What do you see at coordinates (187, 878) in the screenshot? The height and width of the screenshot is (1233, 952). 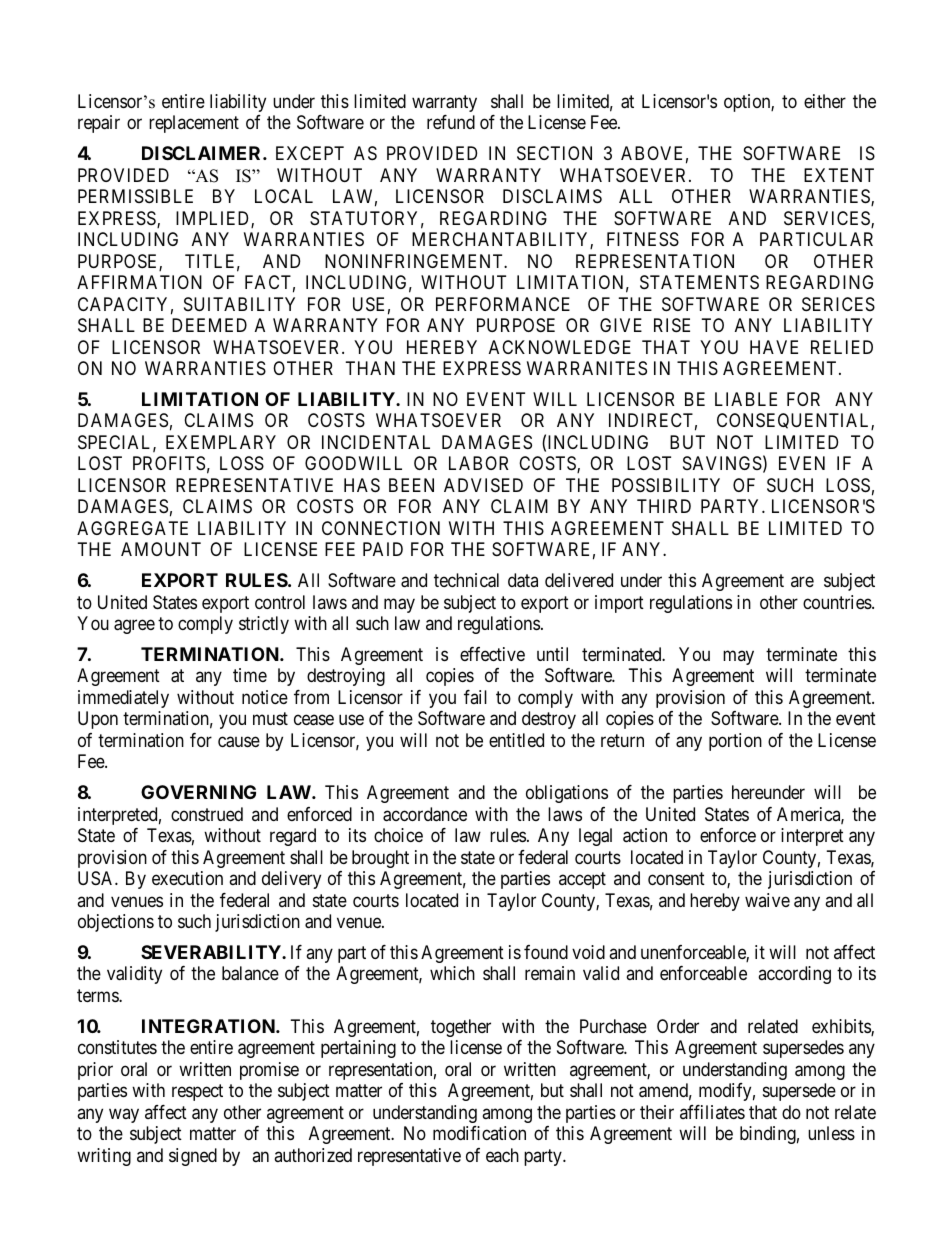 I see `execution` at bounding box center [187, 878].
